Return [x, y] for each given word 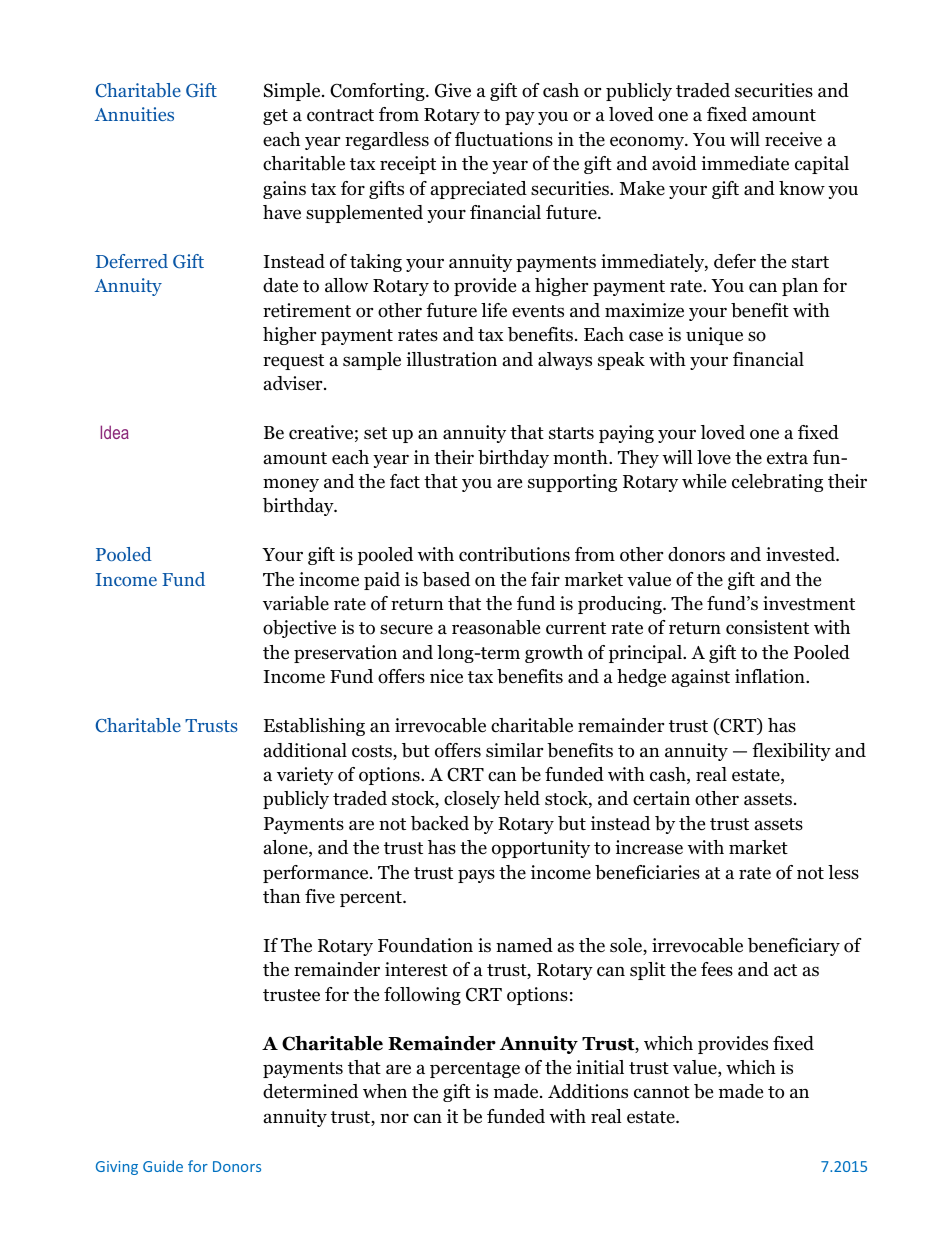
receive [793, 139]
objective [299, 629]
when [385, 1091]
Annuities [134, 114]
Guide [163, 1166]
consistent [767, 627]
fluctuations [504, 139]
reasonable [496, 627]
